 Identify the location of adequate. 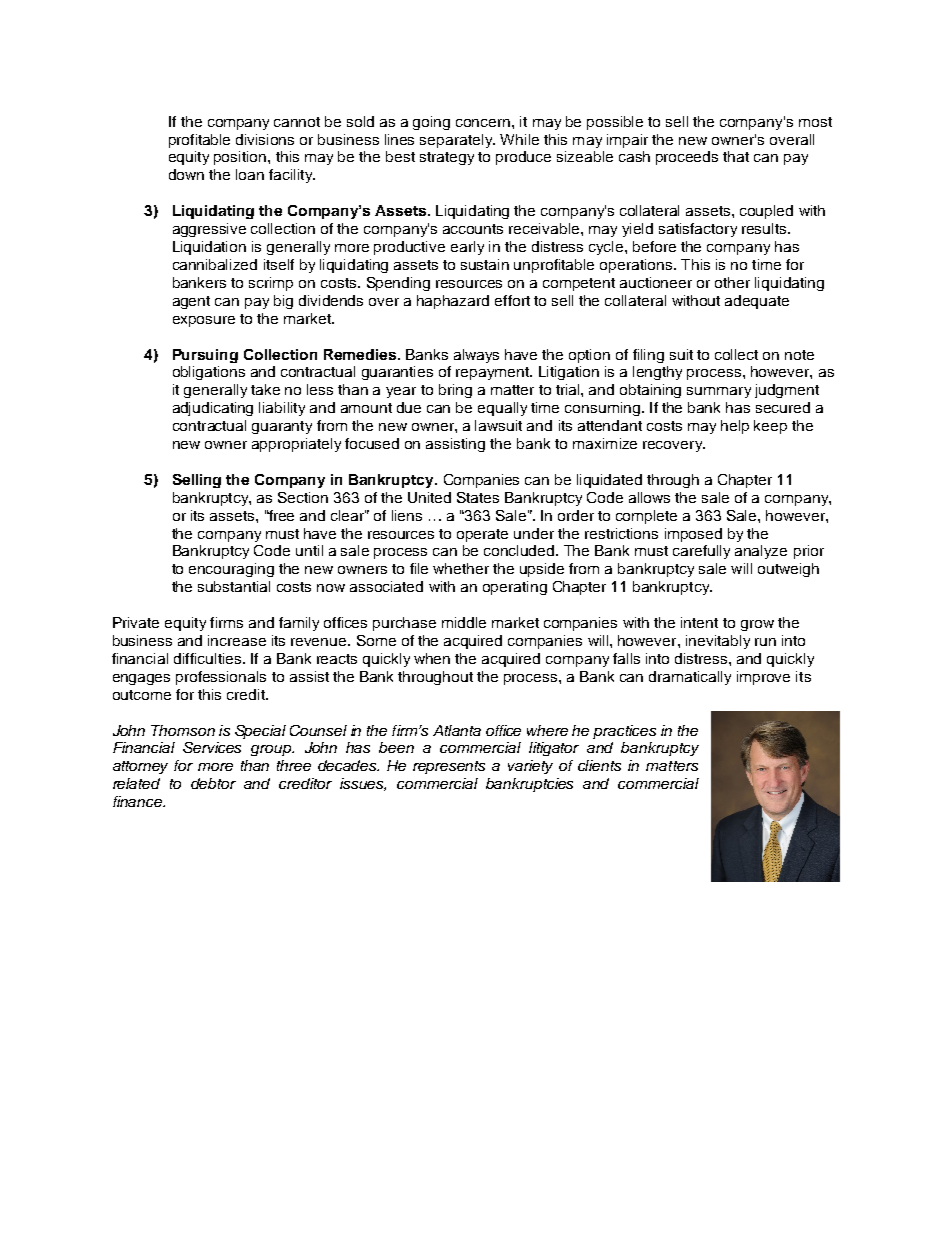
(757, 302).
